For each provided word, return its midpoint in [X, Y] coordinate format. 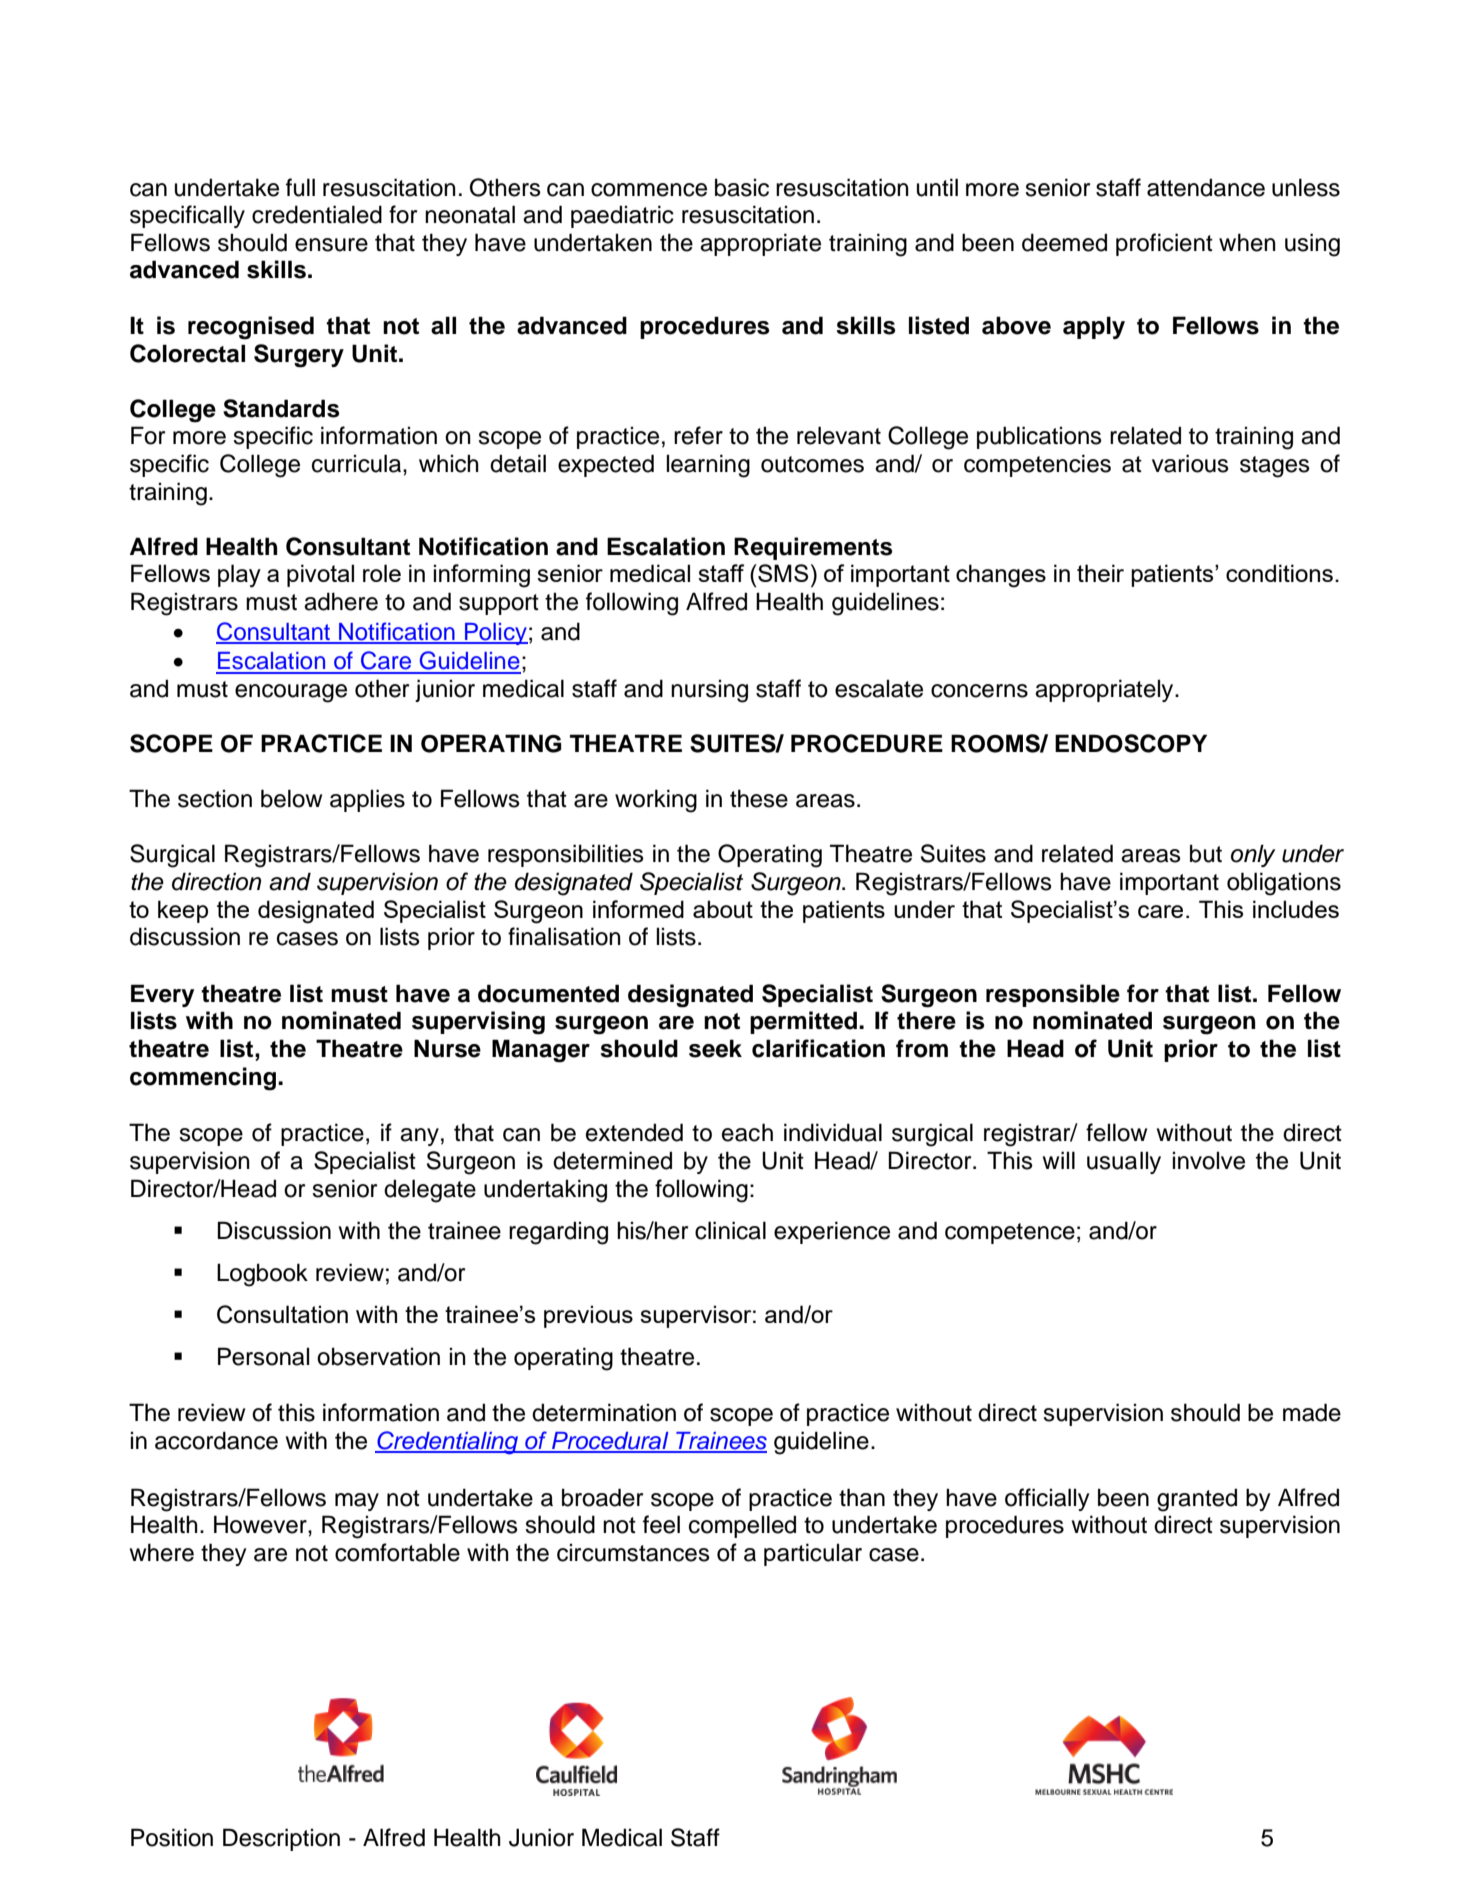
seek [715, 1048]
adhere [341, 601]
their [1100, 573]
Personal [263, 1356]
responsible [1053, 995]
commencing [203, 1079]
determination [604, 1412]
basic [742, 187]
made [1312, 1412]
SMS [782, 573]
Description [281, 1839]
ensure [331, 245]
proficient [1164, 244]
